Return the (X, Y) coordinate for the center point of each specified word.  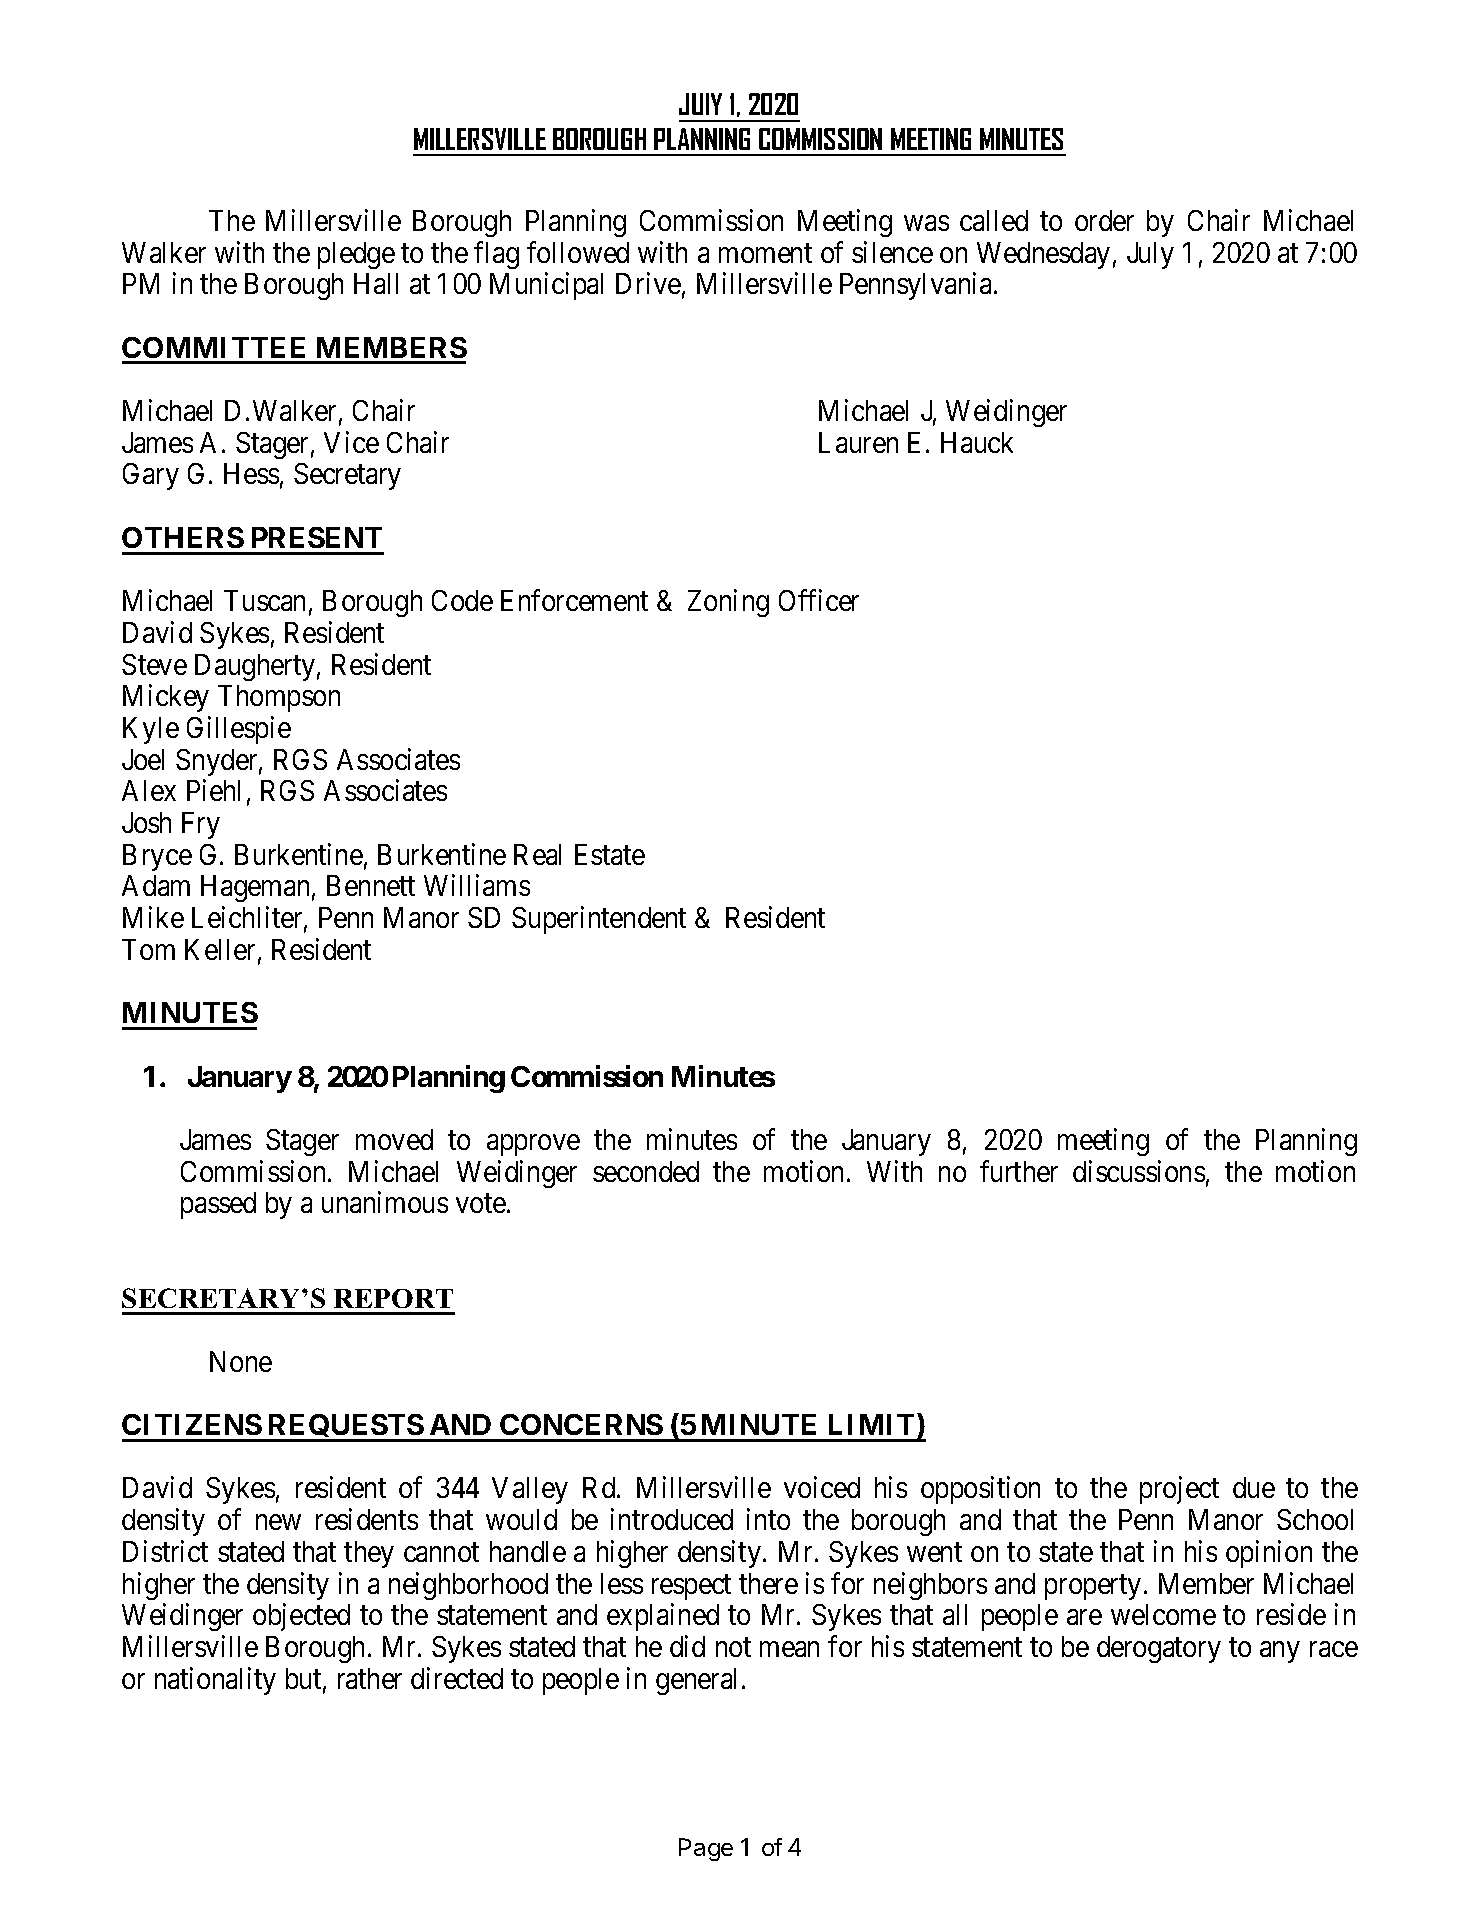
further (1019, 1171)
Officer (819, 600)
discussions (1139, 1171)
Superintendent (599, 920)
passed (218, 1205)
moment (765, 253)
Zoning (728, 603)
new (278, 1522)
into (768, 1519)
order (1104, 220)
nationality (215, 1681)
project (1179, 1490)
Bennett (371, 885)
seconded (646, 1171)
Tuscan (264, 600)
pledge (356, 255)
